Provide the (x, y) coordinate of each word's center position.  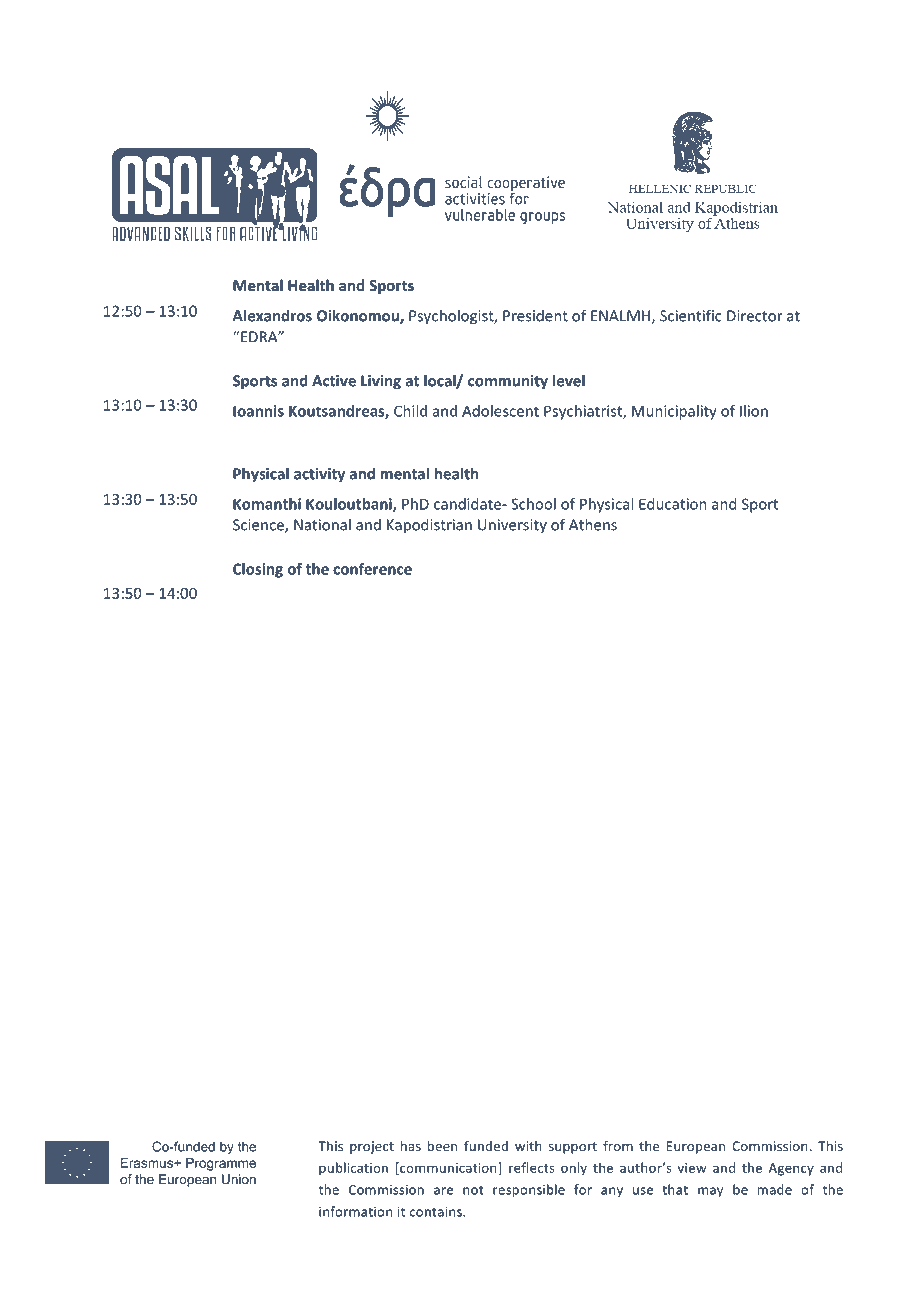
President (535, 315)
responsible (529, 1190)
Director (755, 316)
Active (334, 381)
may (710, 1192)
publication (353, 1169)
